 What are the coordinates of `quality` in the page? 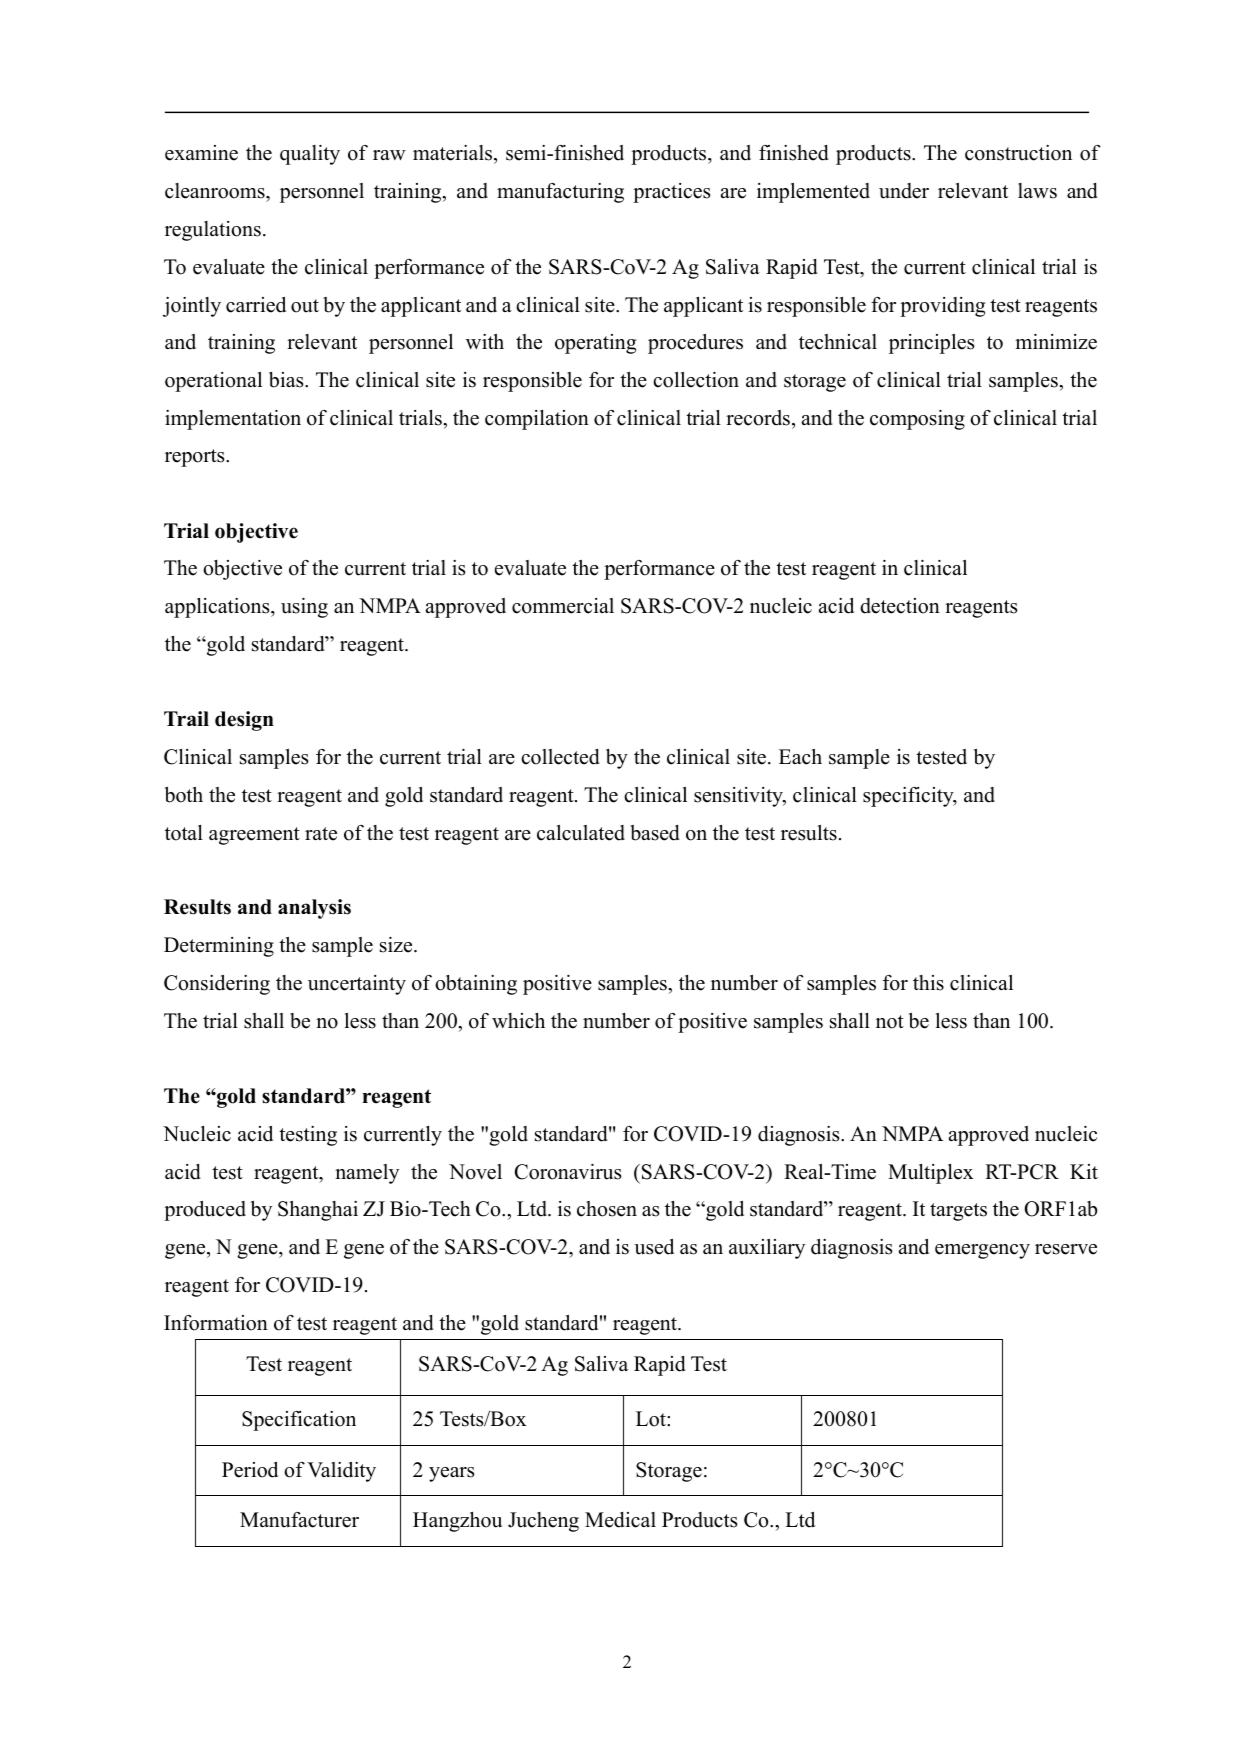 It's located at (310, 155).
